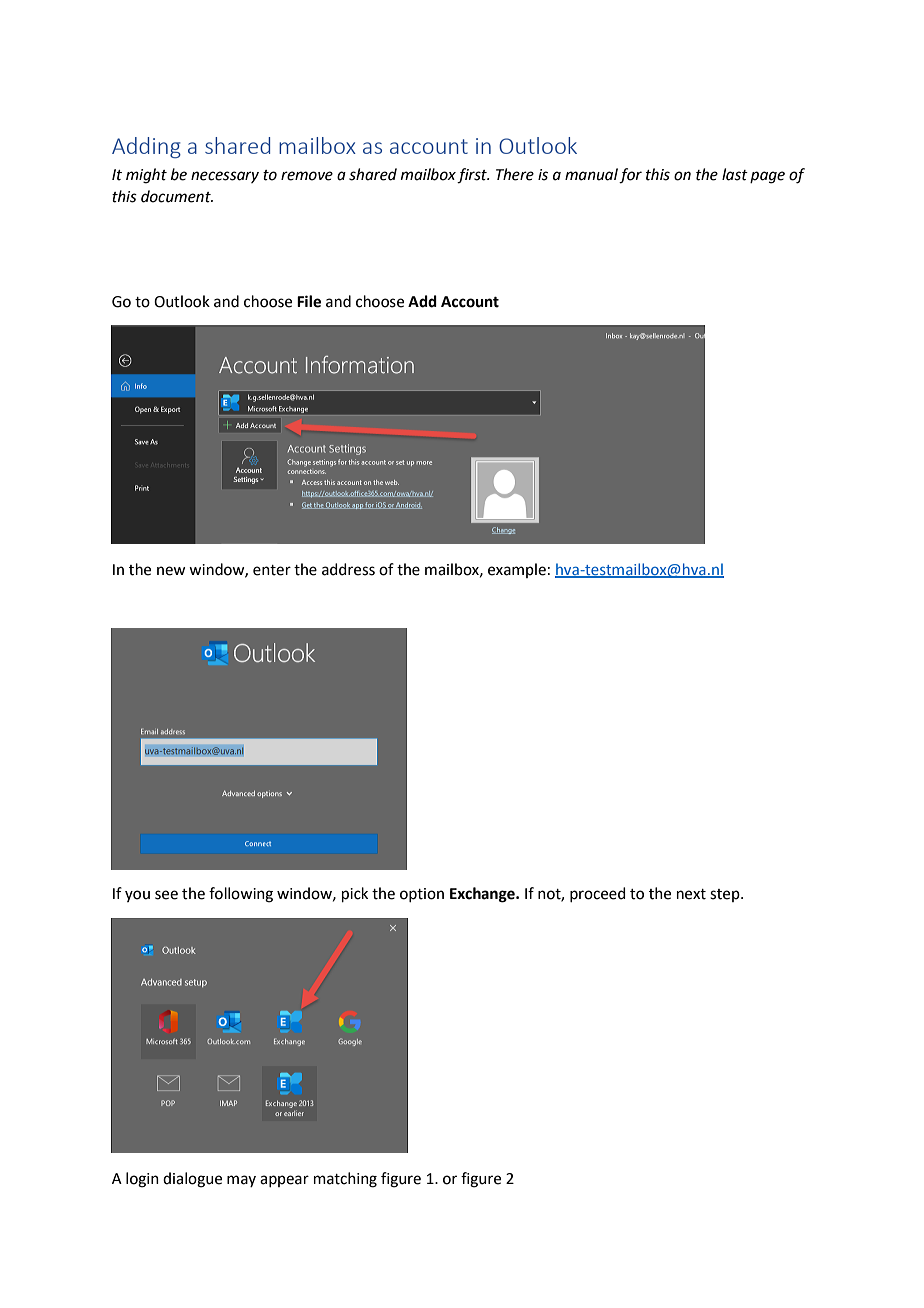 The height and width of the image is (1308, 924). What do you see at coordinates (225, 177) in the image?
I see `necessary` at bounding box center [225, 177].
